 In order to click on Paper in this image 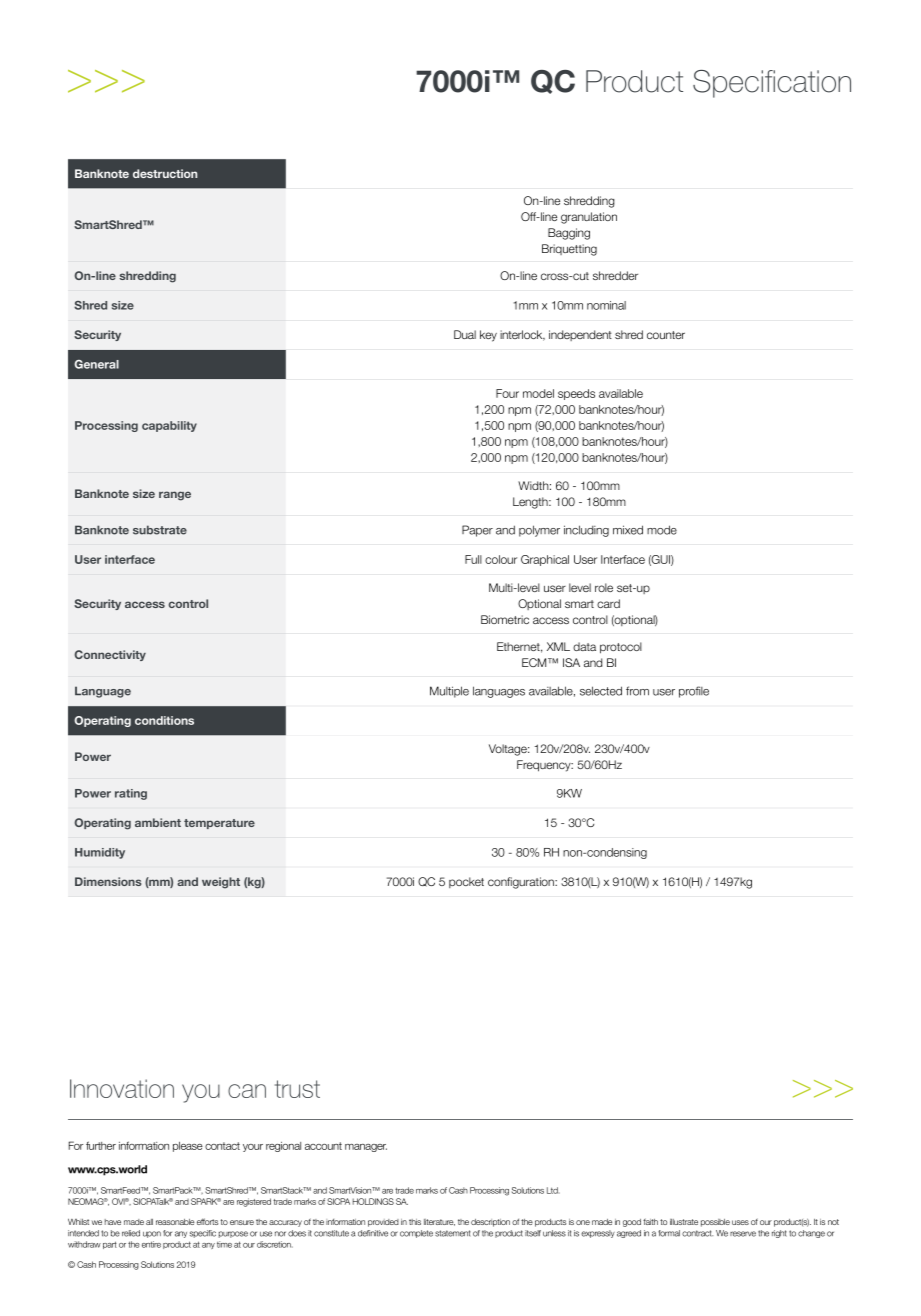, I will do `click(477, 531)`.
